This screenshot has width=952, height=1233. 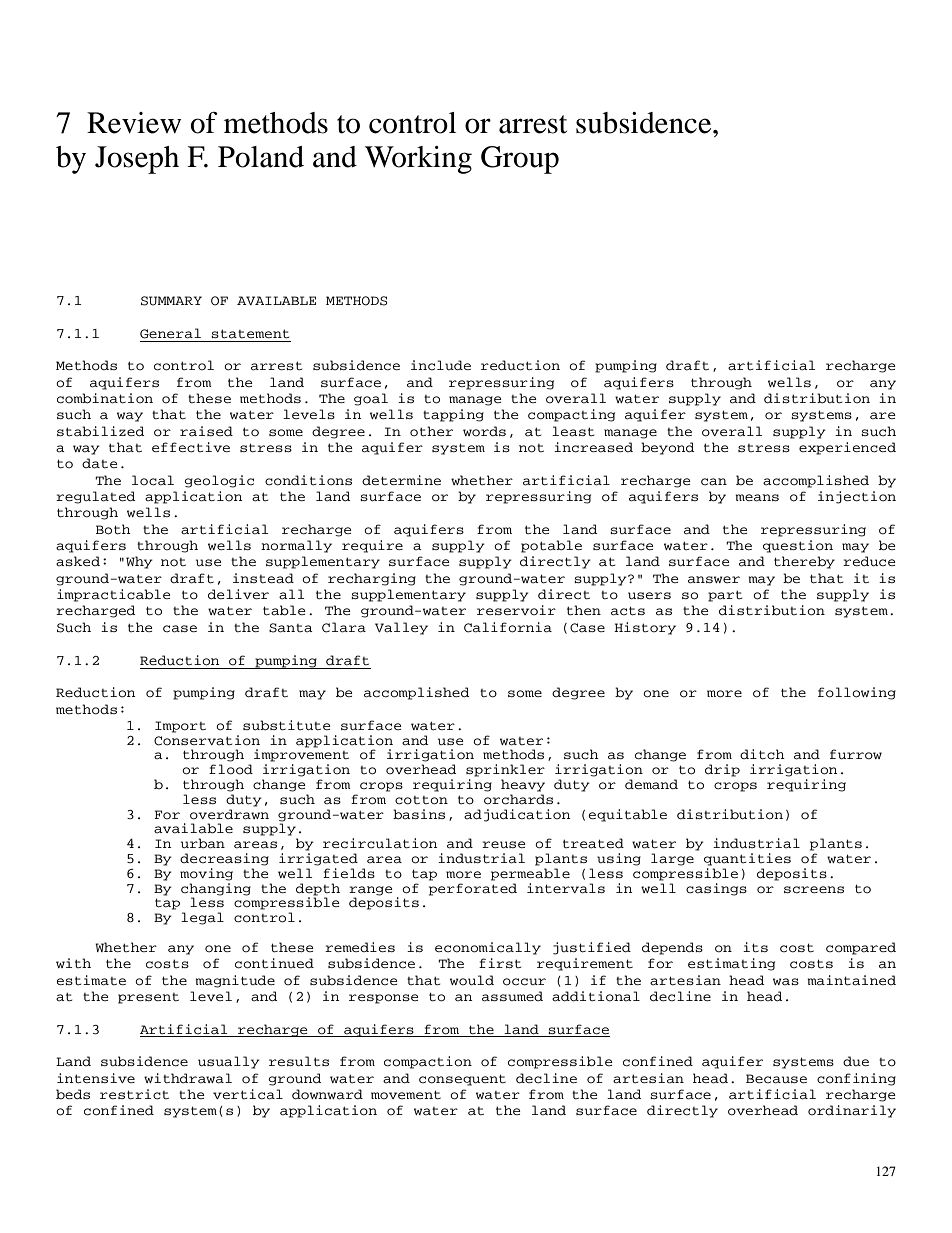 I want to click on Import, so click(x=180, y=727).
